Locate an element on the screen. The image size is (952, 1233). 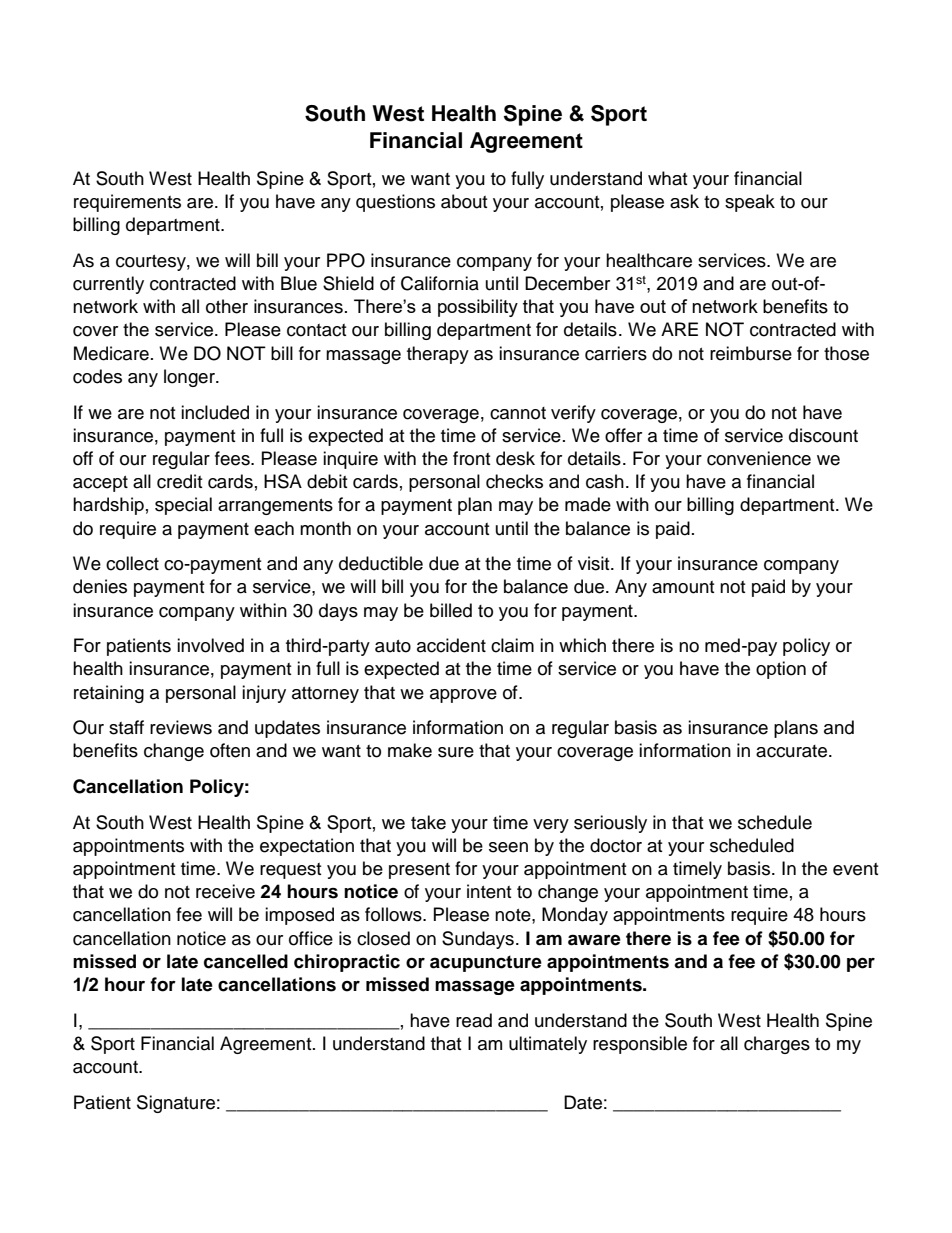
about is located at coordinates (464, 201).
